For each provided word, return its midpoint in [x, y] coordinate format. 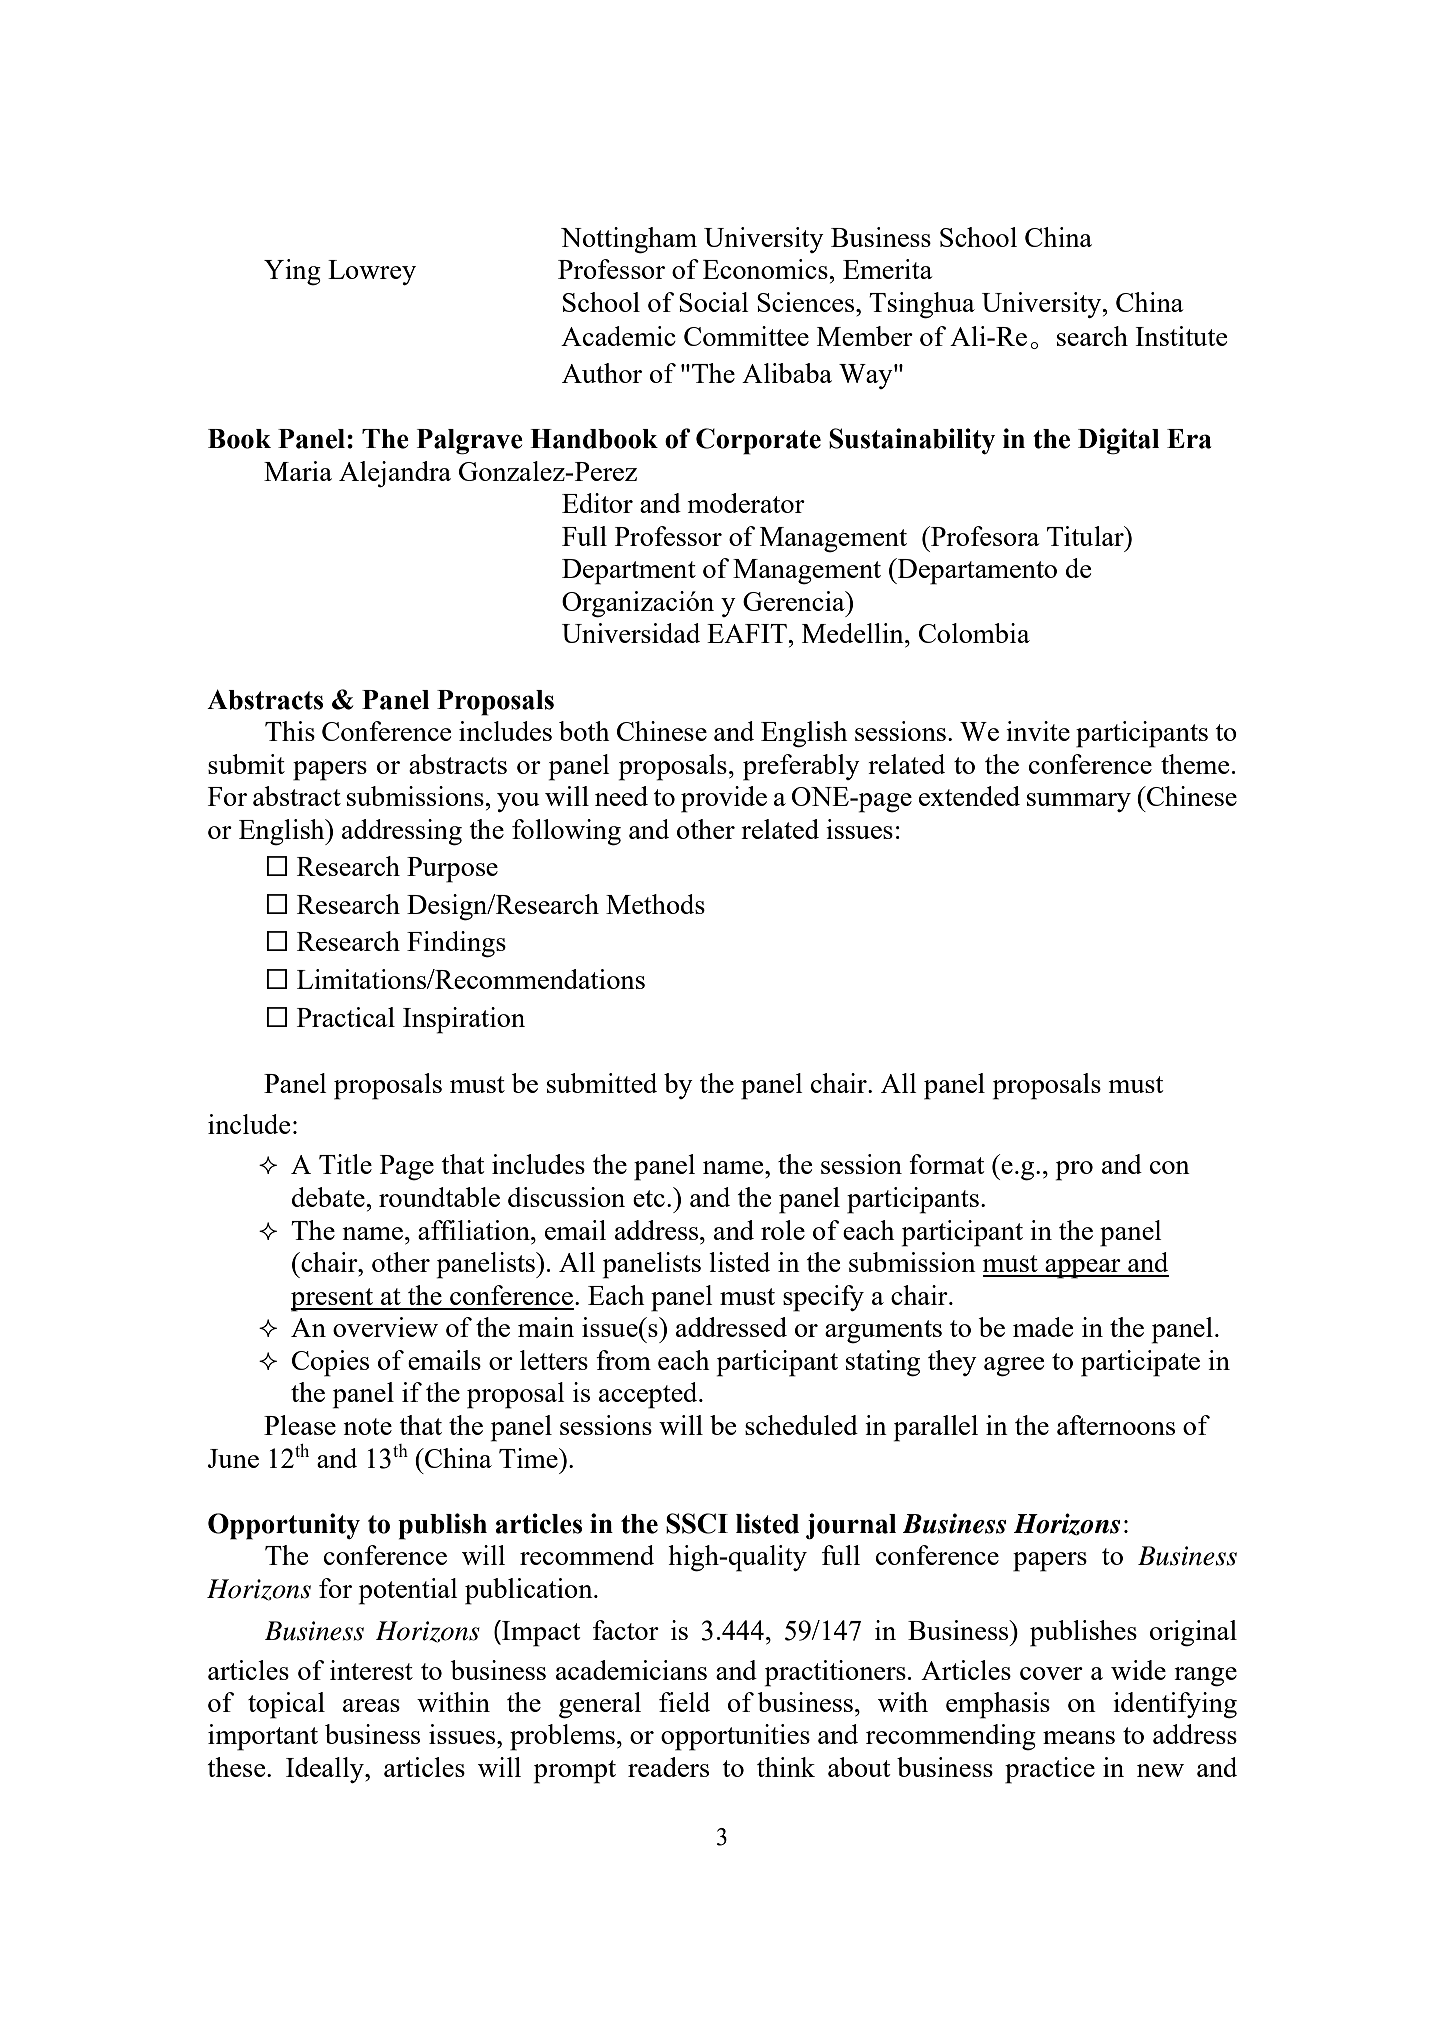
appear [1083, 1269]
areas [371, 1705]
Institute [1181, 336]
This [290, 731]
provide [724, 799]
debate [329, 1197]
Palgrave [470, 442]
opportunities [735, 1737]
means [1079, 1737]
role [783, 1230]
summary [1079, 802]
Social [714, 302]
